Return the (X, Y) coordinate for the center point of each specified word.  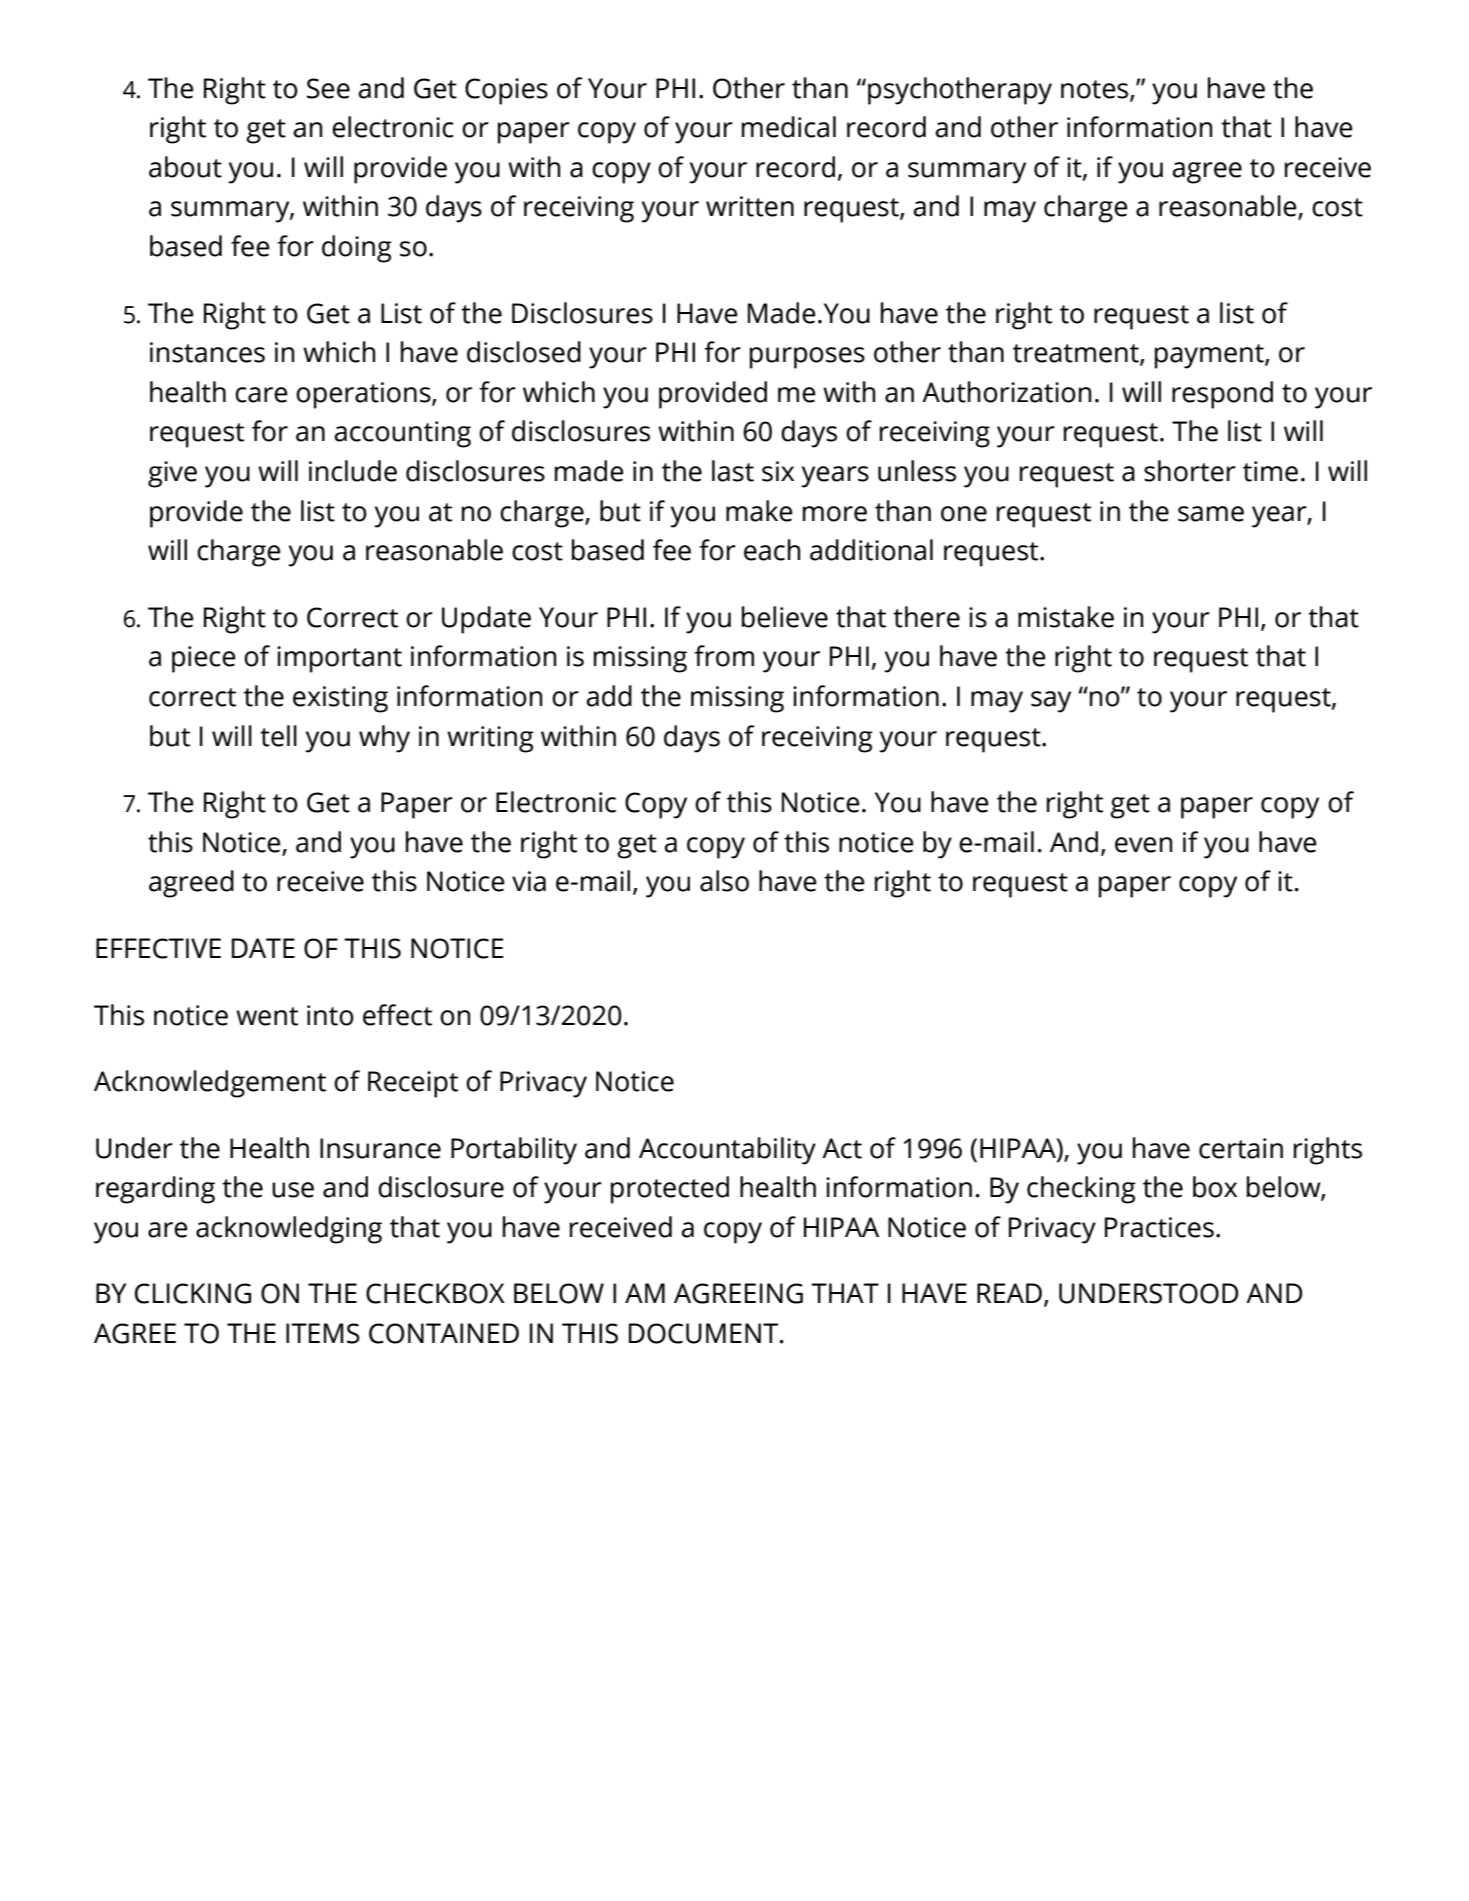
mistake (1066, 617)
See (328, 88)
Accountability (727, 1151)
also (724, 881)
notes (1096, 90)
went (267, 1016)
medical (789, 127)
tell (278, 736)
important (339, 659)
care (261, 395)
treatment (1077, 354)
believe (785, 617)
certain (1241, 1148)
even (1143, 845)
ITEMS (323, 1333)
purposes (807, 358)
